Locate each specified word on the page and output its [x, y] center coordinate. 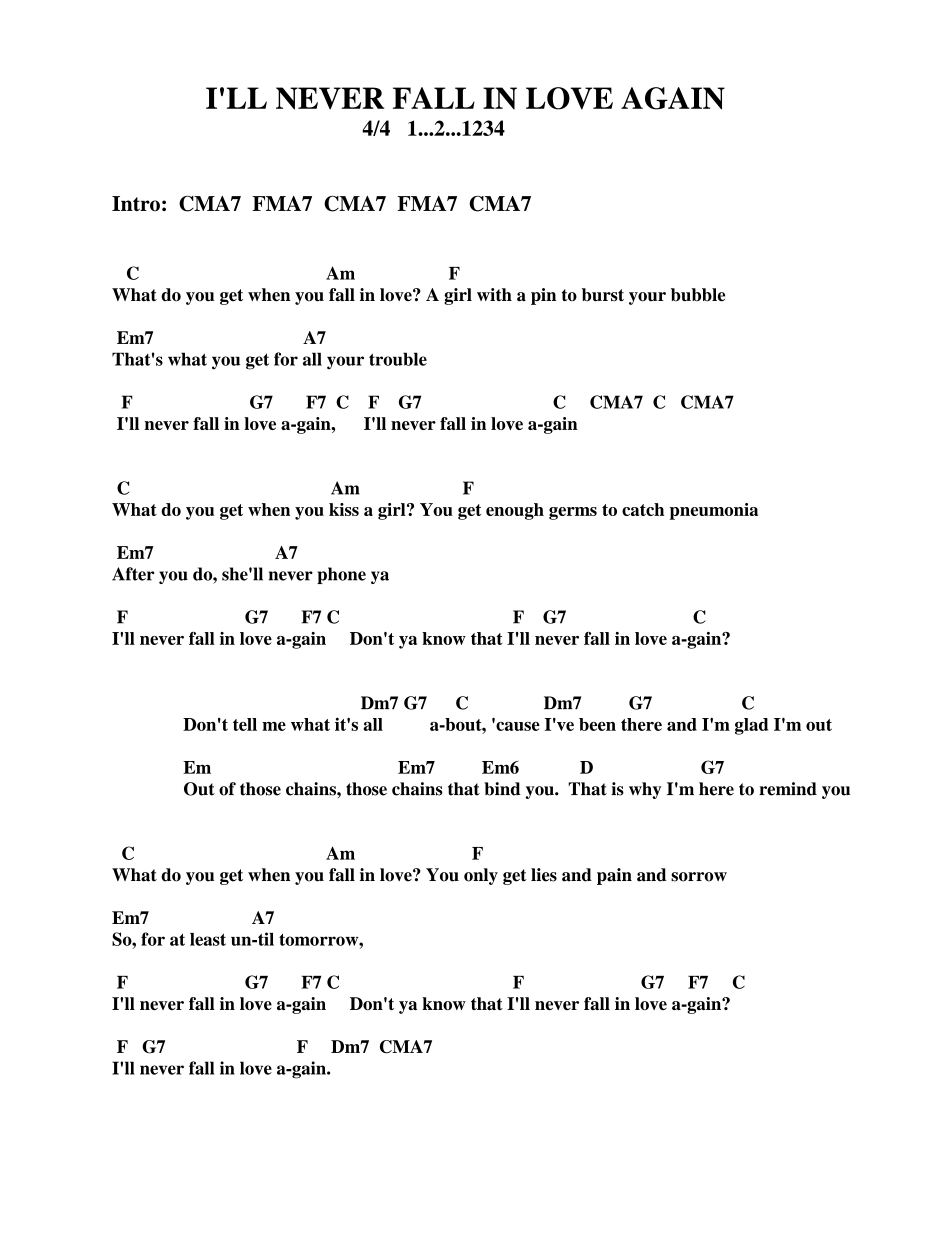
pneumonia [714, 511]
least [208, 939]
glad [751, 726]
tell [245, 724]
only [481, 876]
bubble [698, 295]
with [494, 294]
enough [515, 511]
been [597, 724]
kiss [344, 509]
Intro [136, 203]
